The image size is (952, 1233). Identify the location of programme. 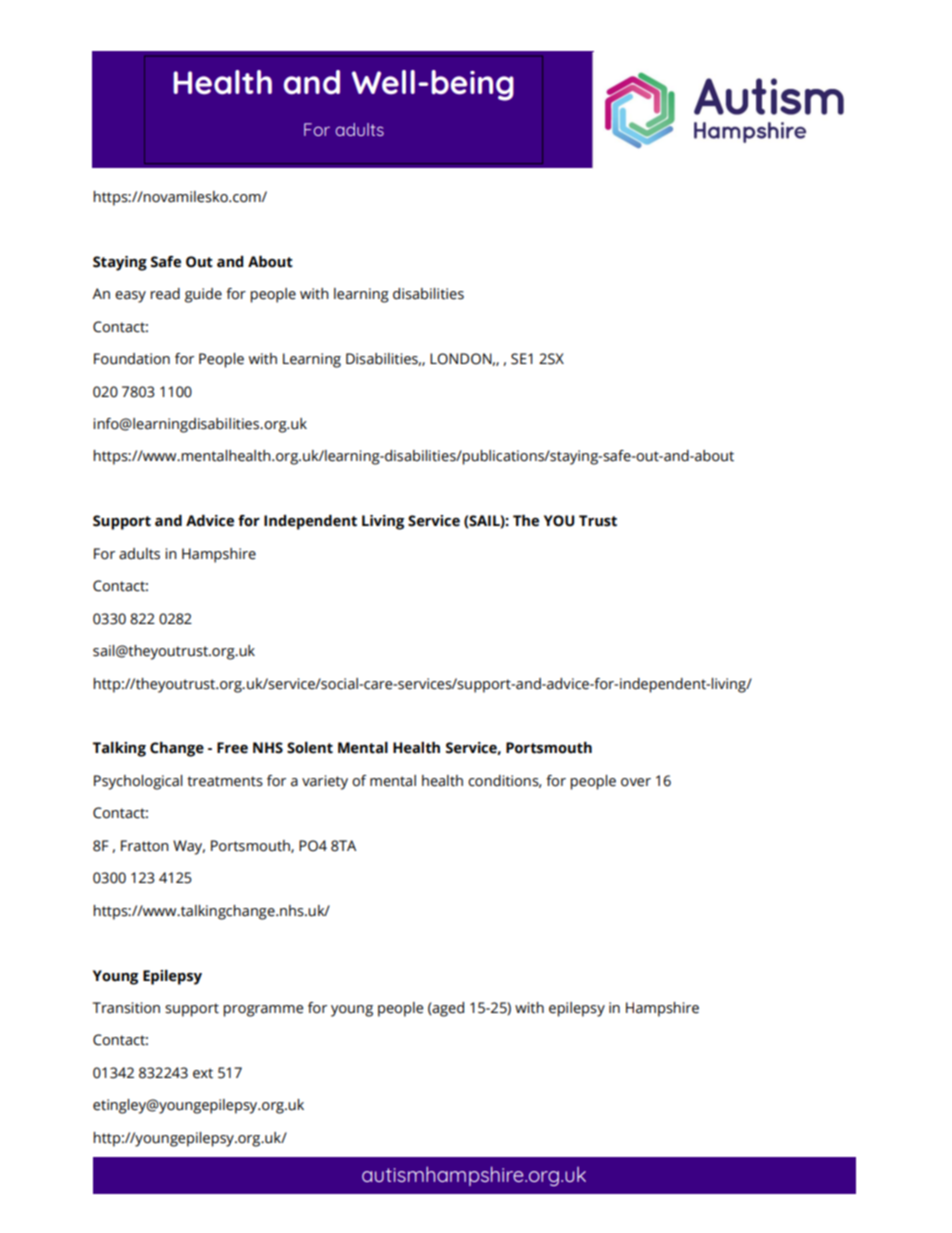
(263, 1011).
